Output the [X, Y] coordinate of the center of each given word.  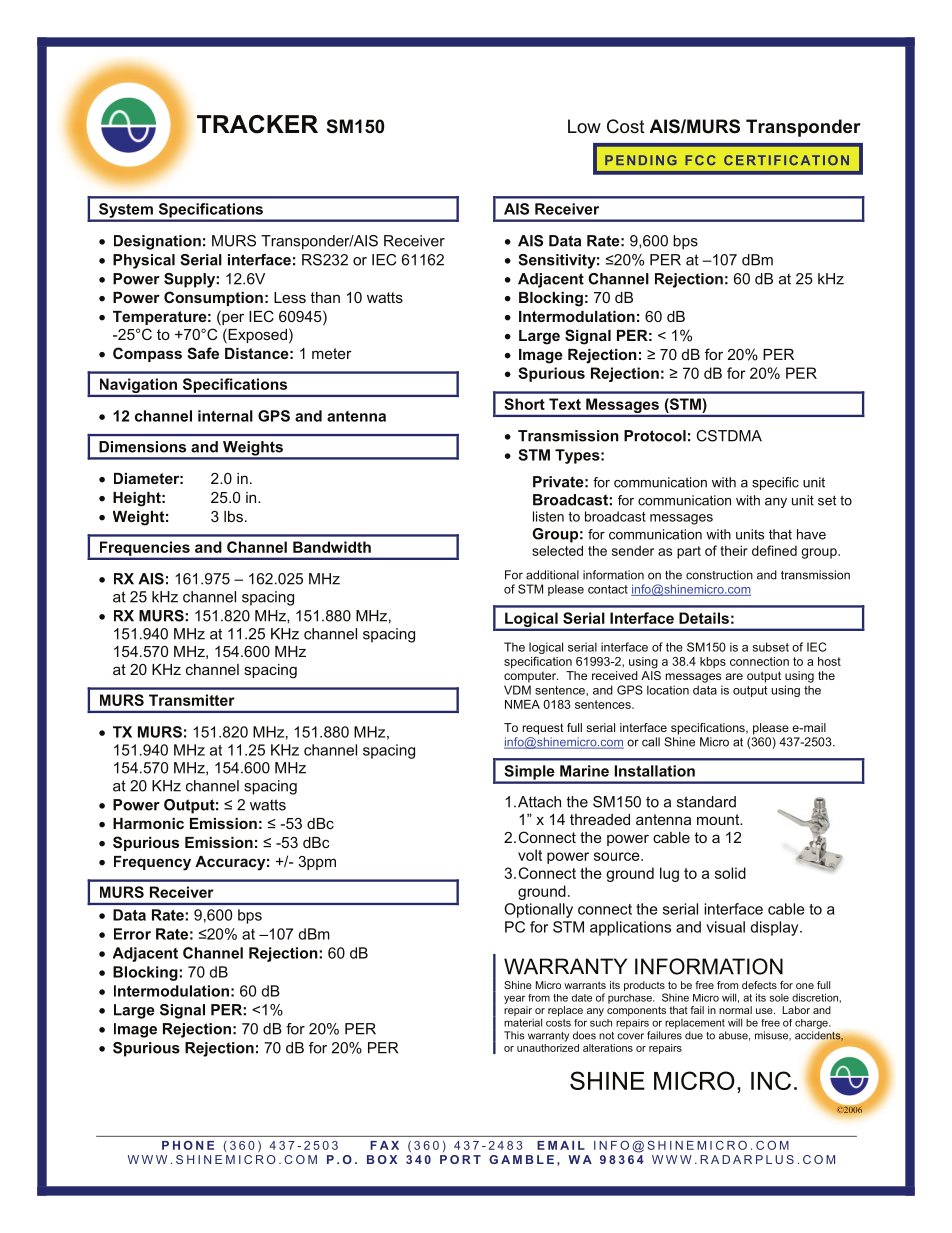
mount [719, 819]
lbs [233, 516]
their [734, 550]
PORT [460, 1159]
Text [565, 404]
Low [584, 126]
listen [548, 516]
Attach [539, 802]
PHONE [188, 1145]
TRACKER [257, 124]
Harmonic [148, 823]
